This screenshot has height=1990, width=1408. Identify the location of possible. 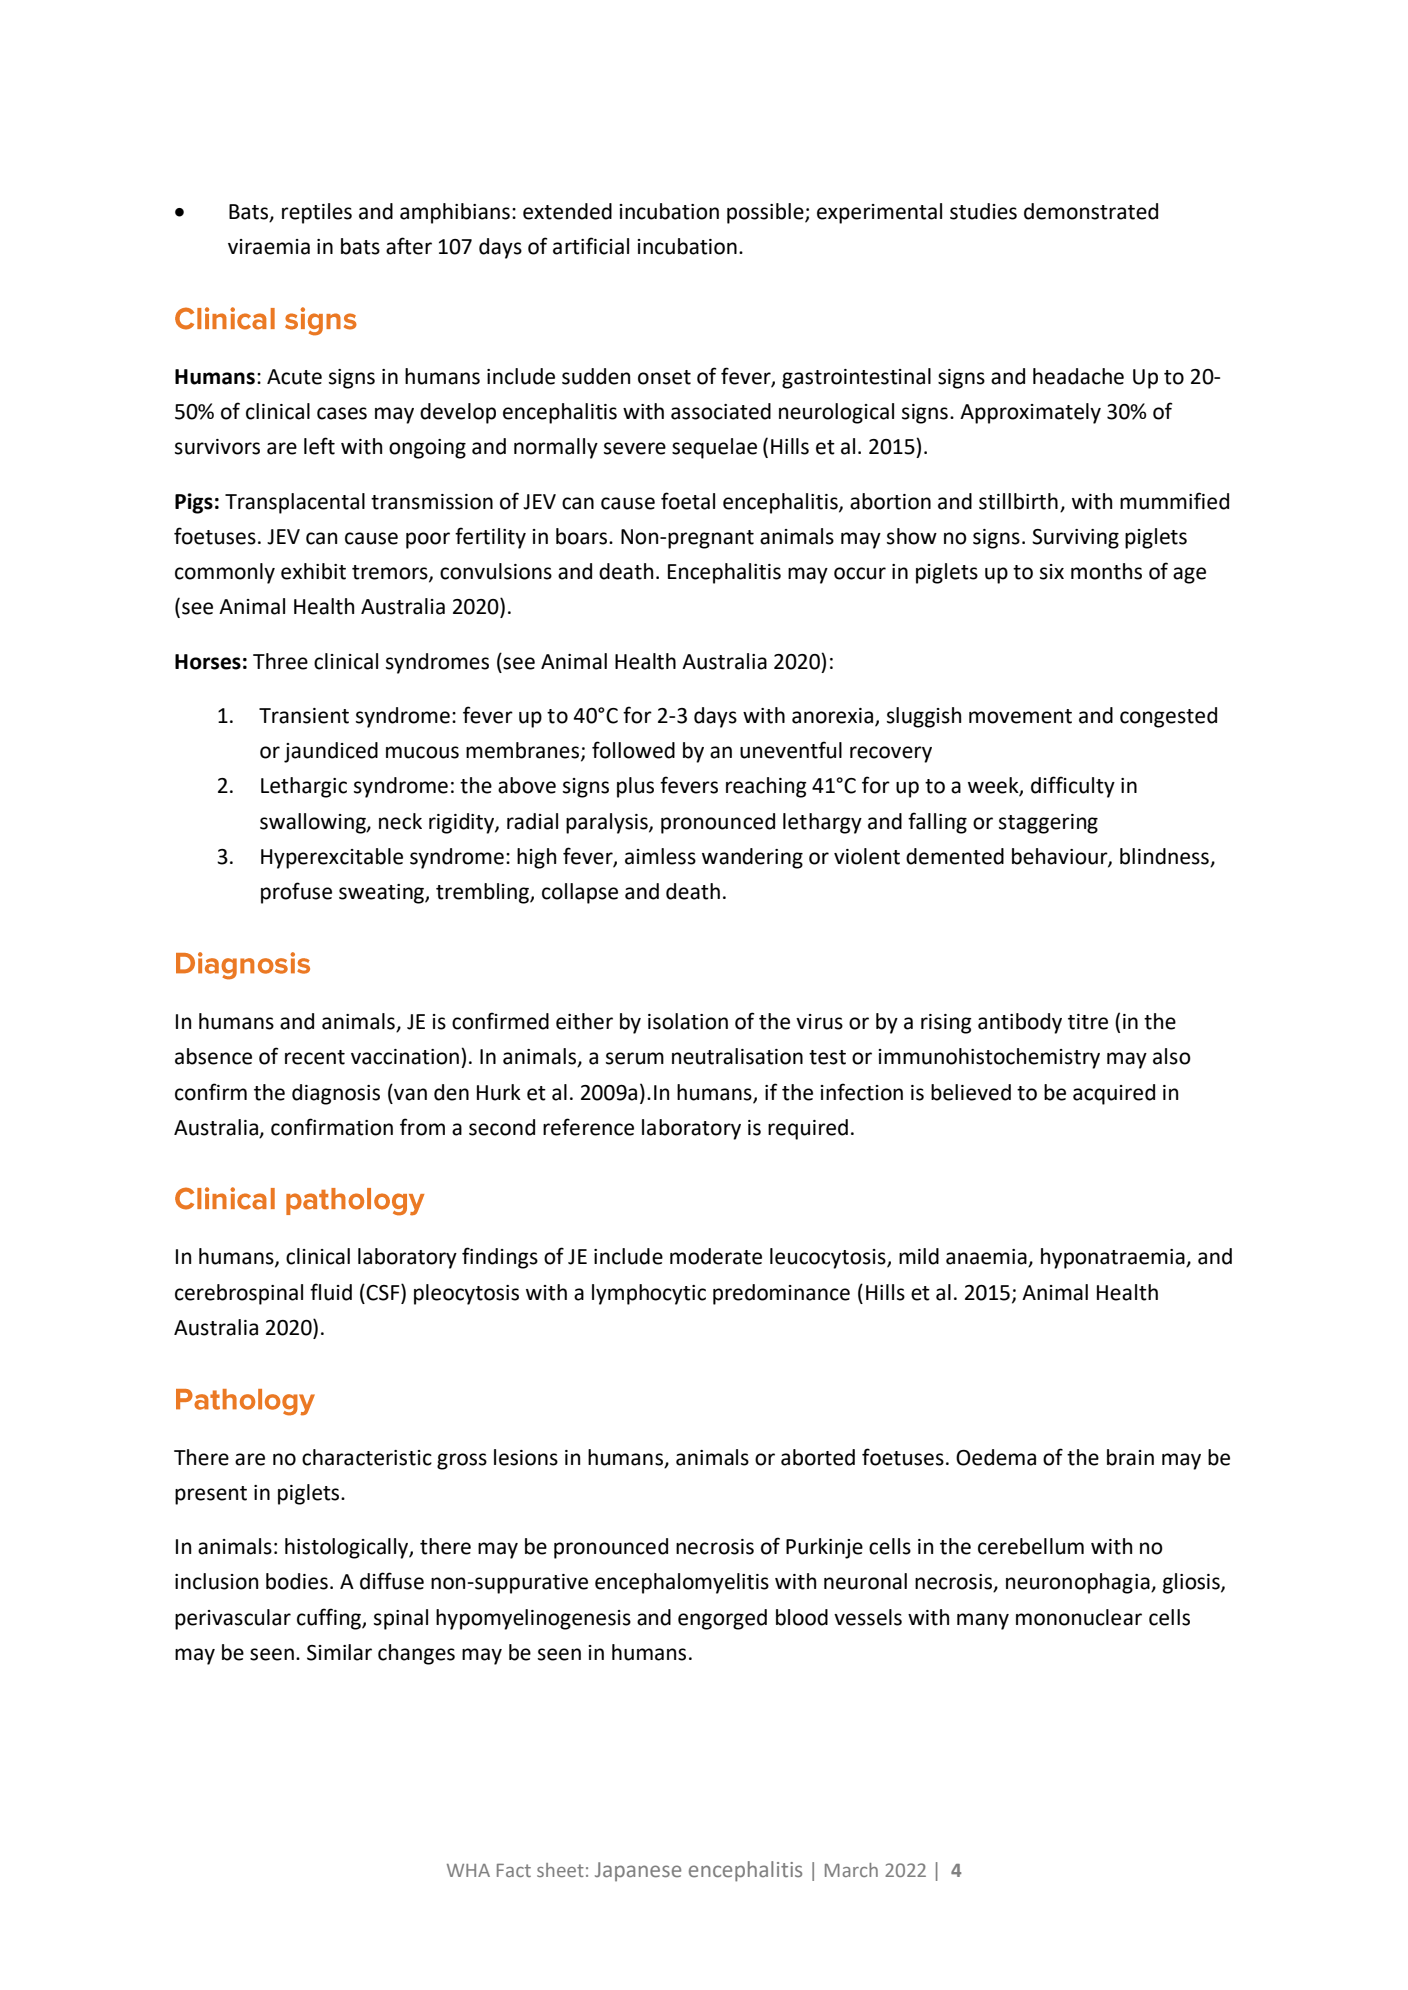
(766, 213).
